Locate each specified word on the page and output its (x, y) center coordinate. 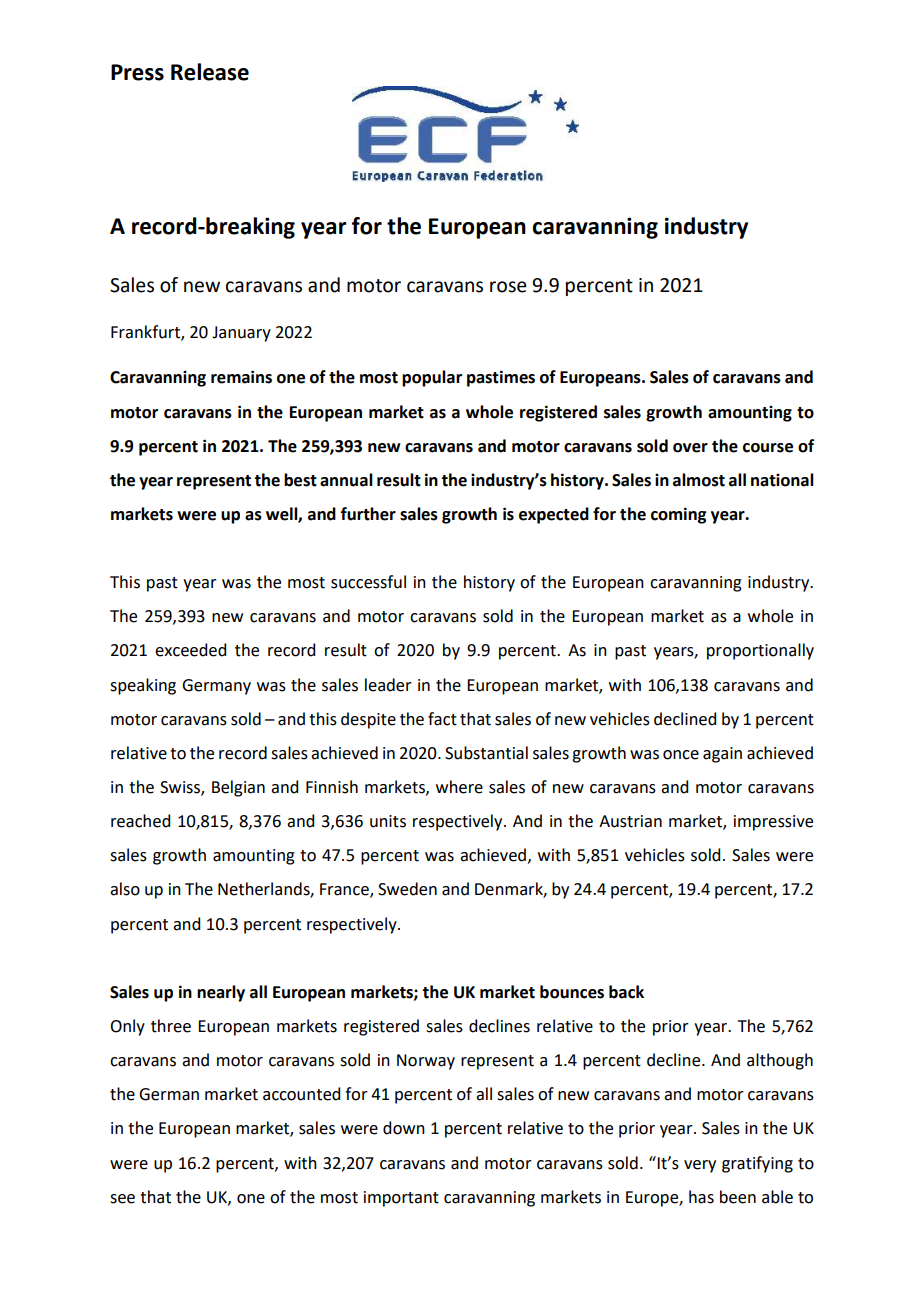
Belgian (238, 788)
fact (442, 719)
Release (210, 72)
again (722, 755)
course (768, 448)
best (300, 480)
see (122, 1199)
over (690, 448)
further (368, 514)
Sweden (407, 889)
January (241, 334)
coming (678, 515)
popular (432, 378)
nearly (221, 993)
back (626, 992)
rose (508, 287)
